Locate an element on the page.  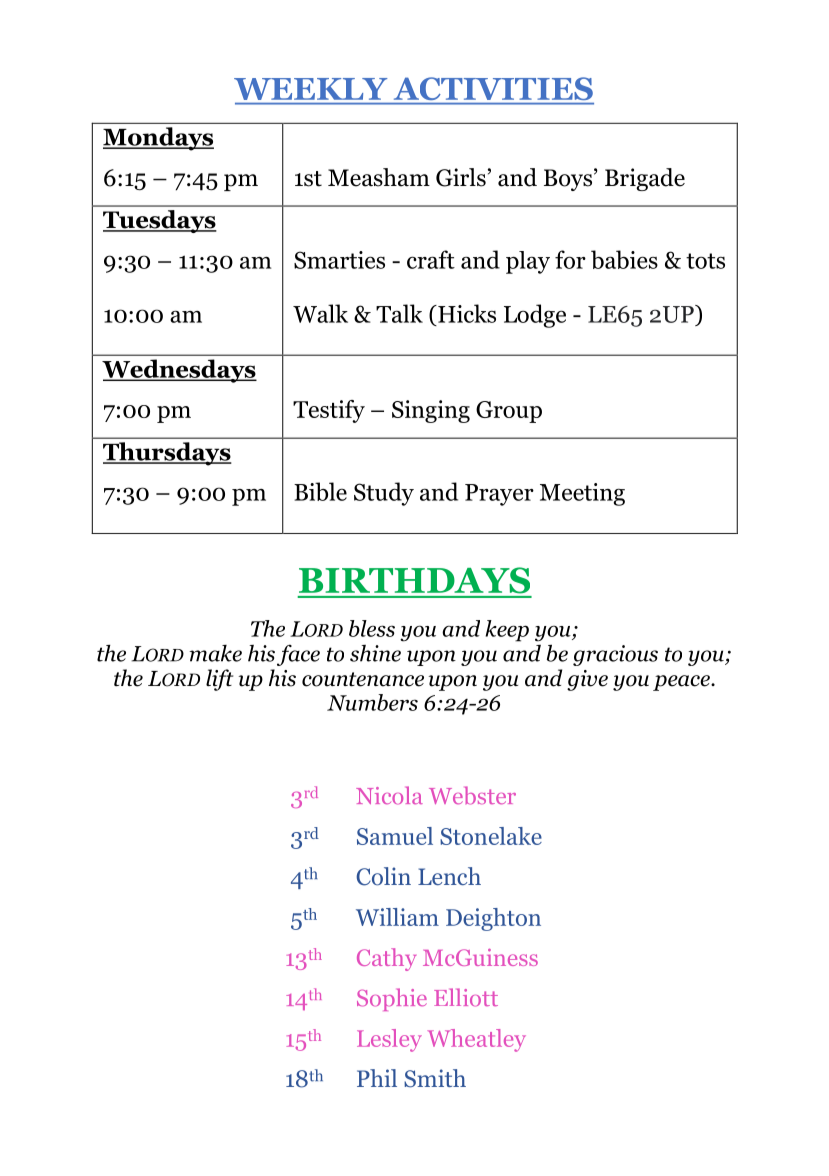
Thursdays is located at coordinates (167, 454).
